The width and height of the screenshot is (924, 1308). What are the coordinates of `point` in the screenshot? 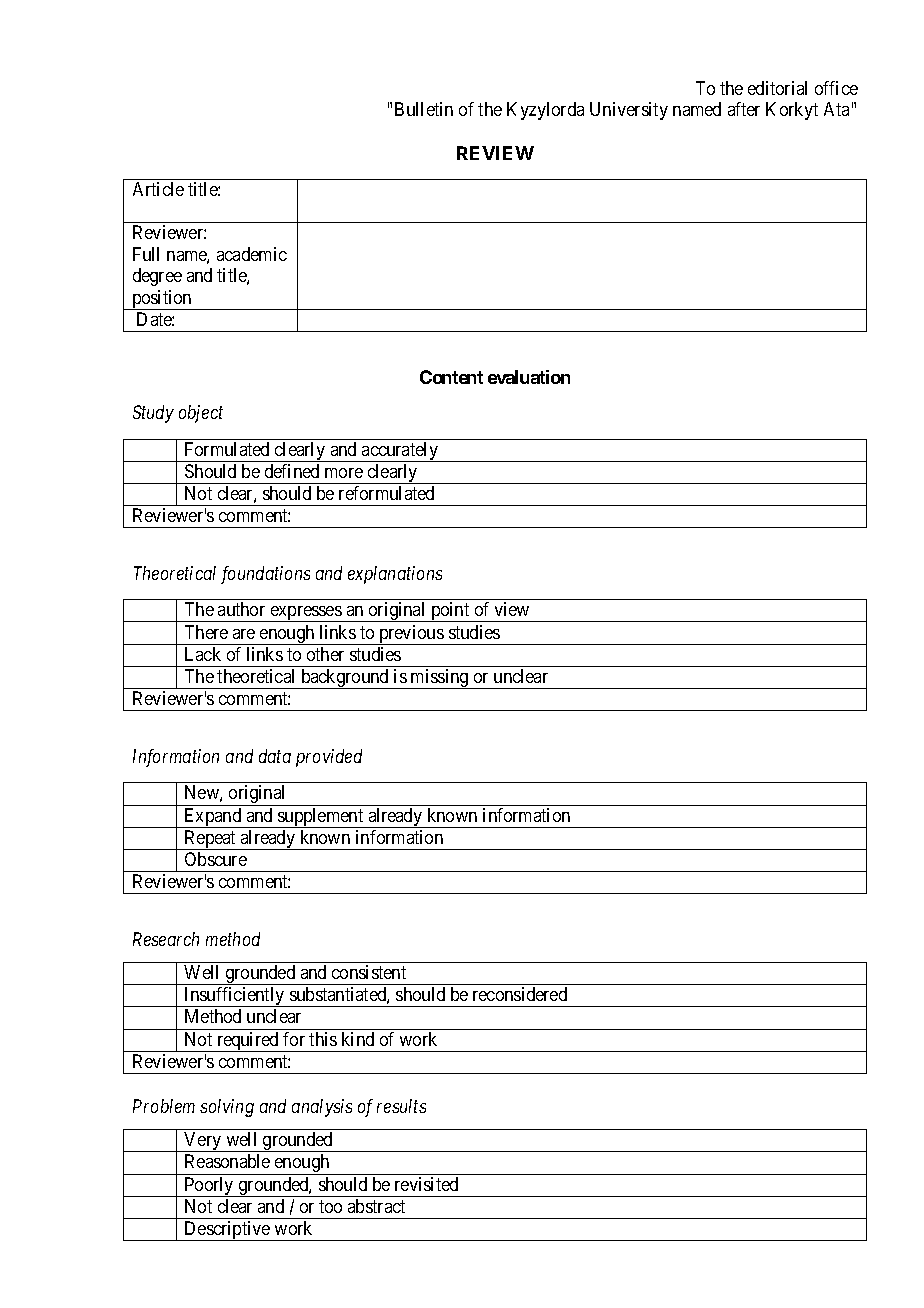 It's located at (450, 612).
